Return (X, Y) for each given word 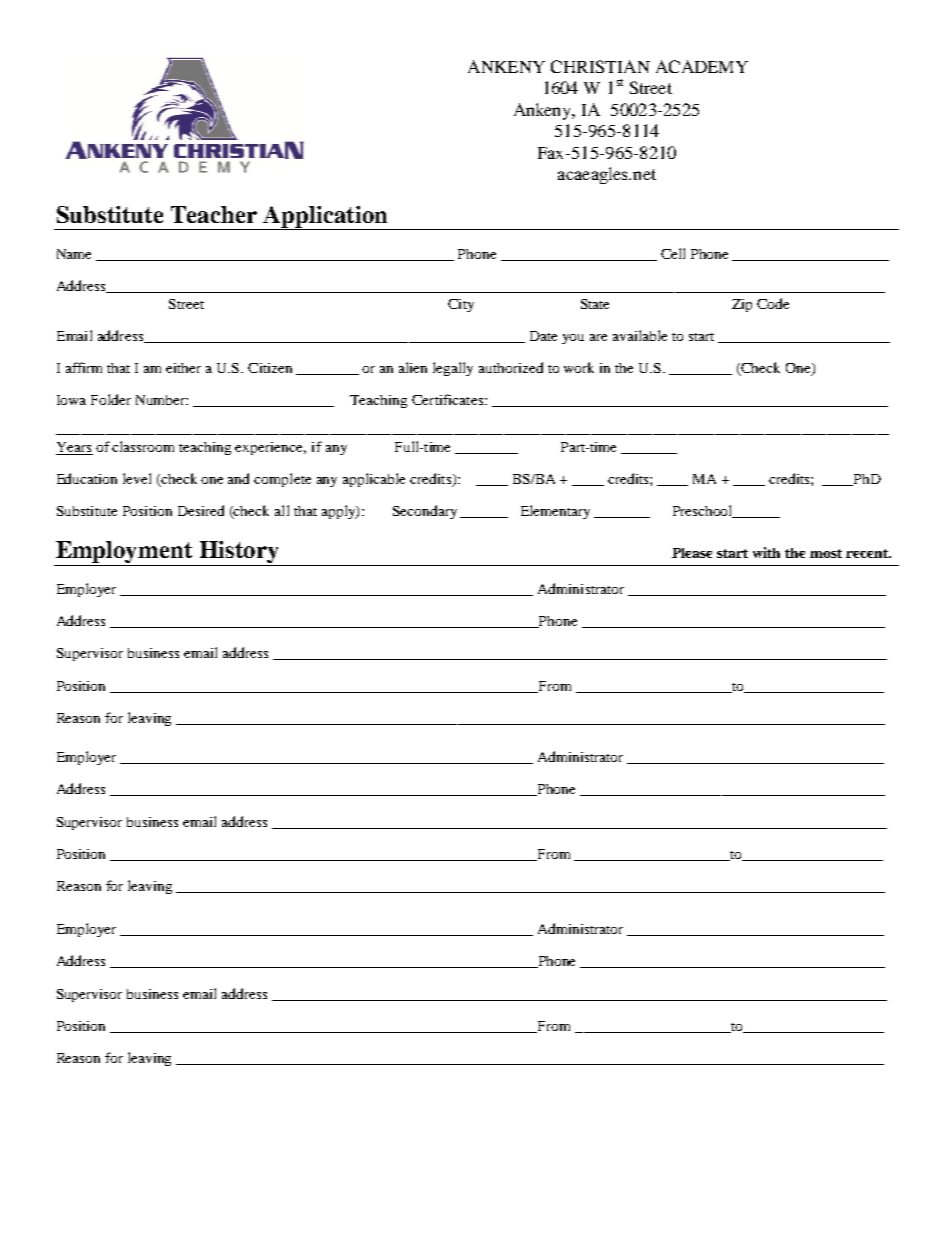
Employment (124, 552)
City (461, 305)
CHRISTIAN (600, 66)
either (183, 368)
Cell (673, 253)
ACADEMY (702, 66)
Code (773, 303)
